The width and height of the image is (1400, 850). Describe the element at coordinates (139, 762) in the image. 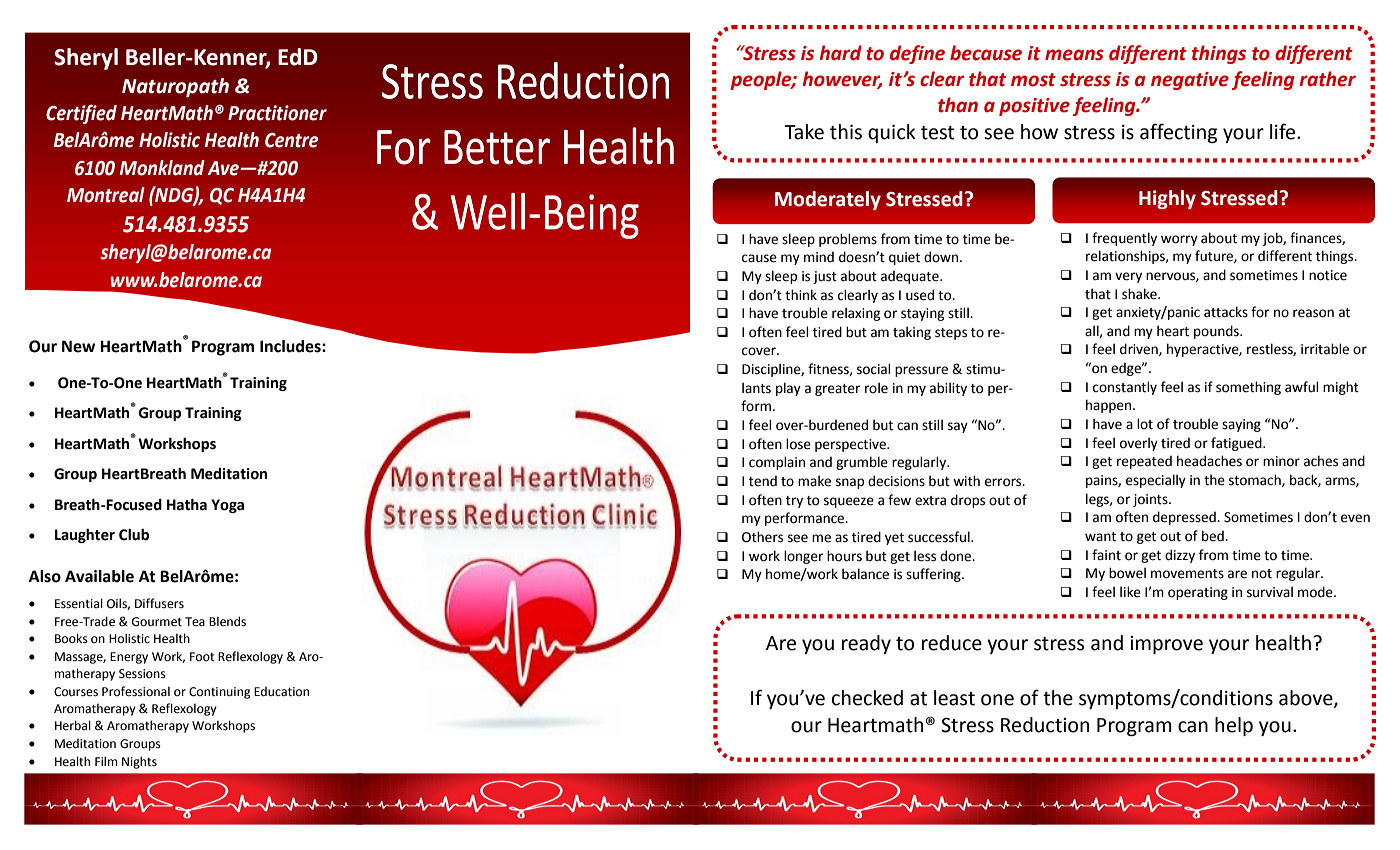

I see `Nights` at that location.
